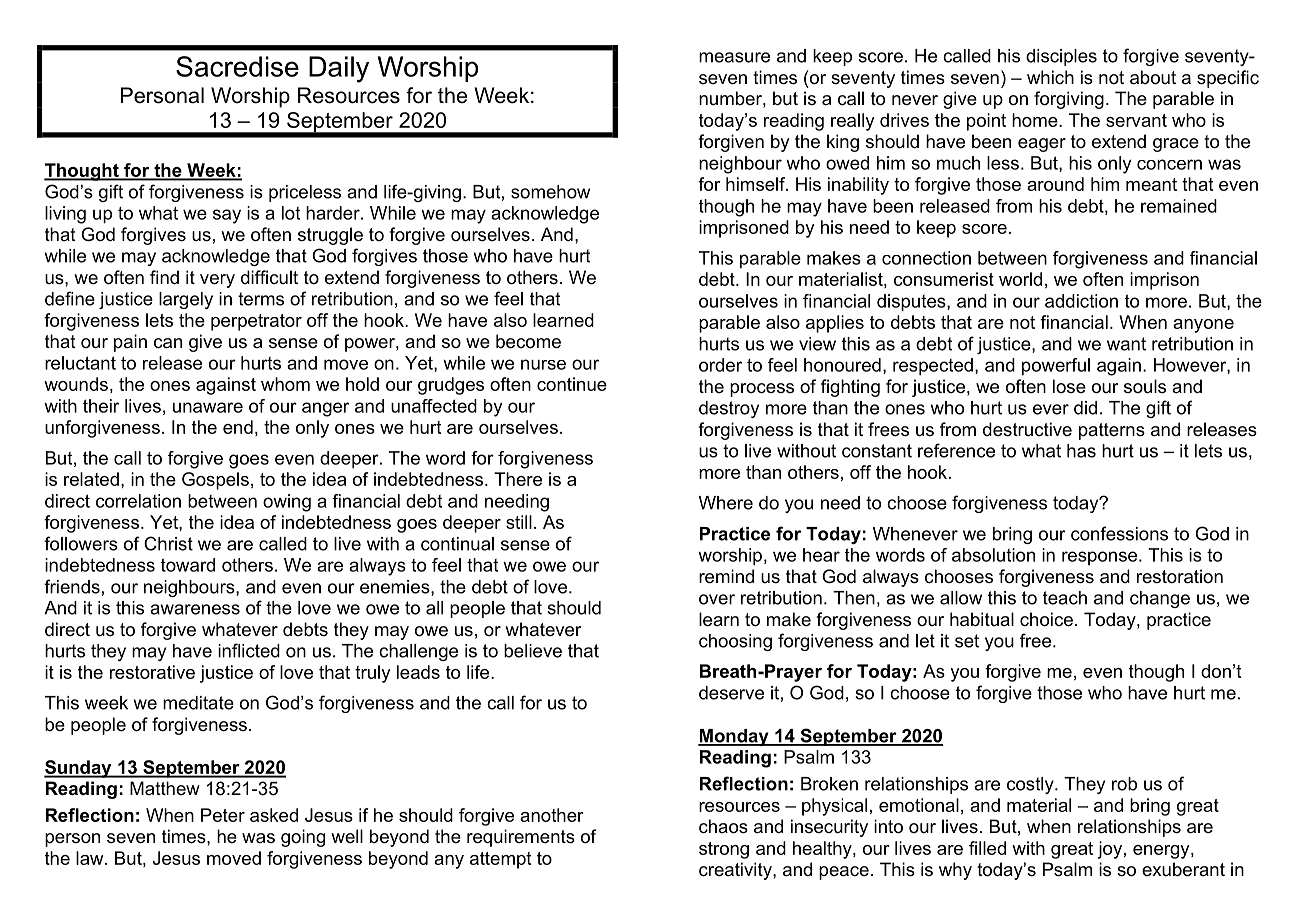 The height and width of the image is (924, 1308). What do you see at coordinates (223, 815) in the image?
I see `Peter` at bounding box center [223, 815].
